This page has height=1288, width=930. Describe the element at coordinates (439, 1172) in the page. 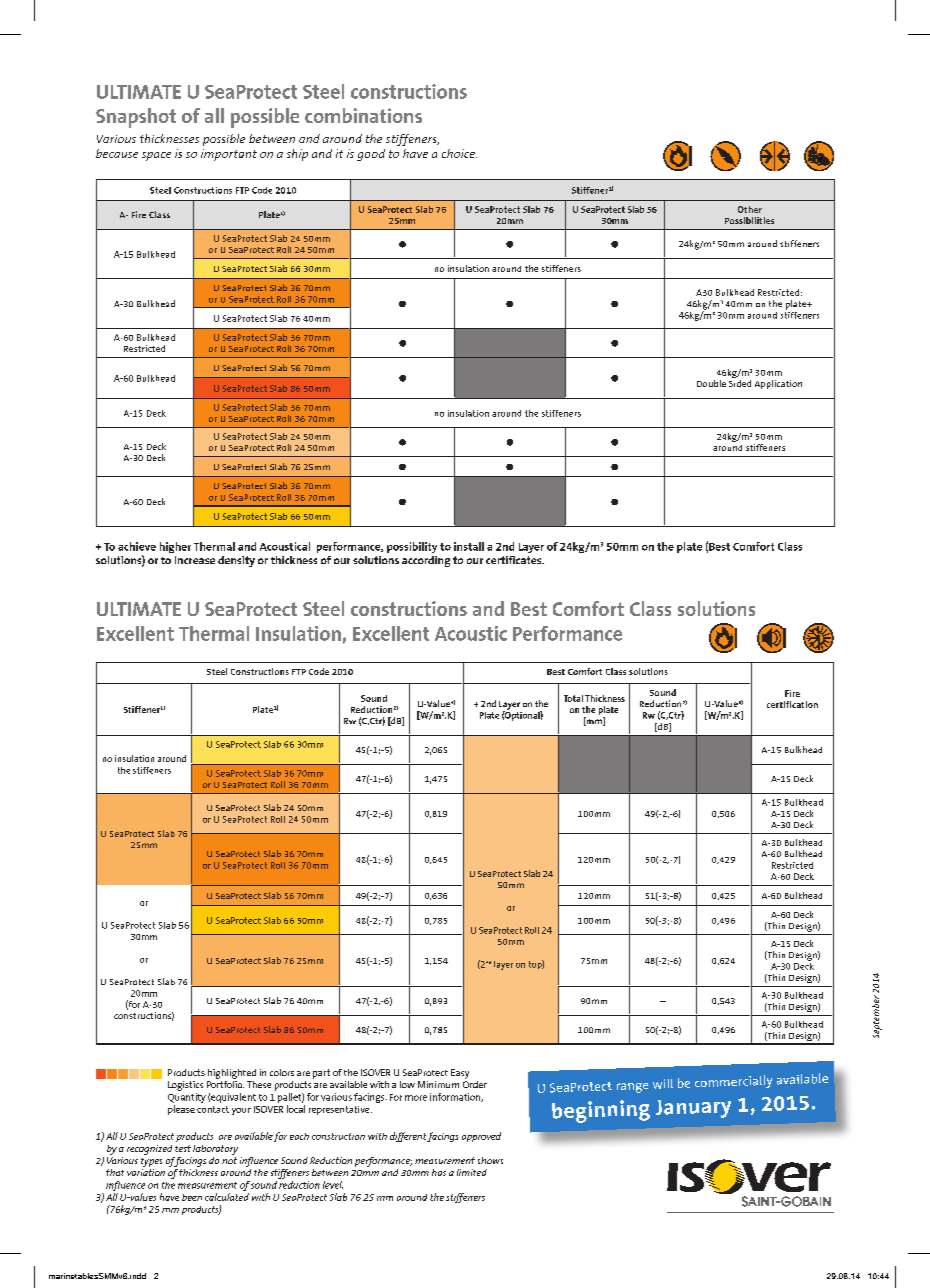

I see `has` at that location.
